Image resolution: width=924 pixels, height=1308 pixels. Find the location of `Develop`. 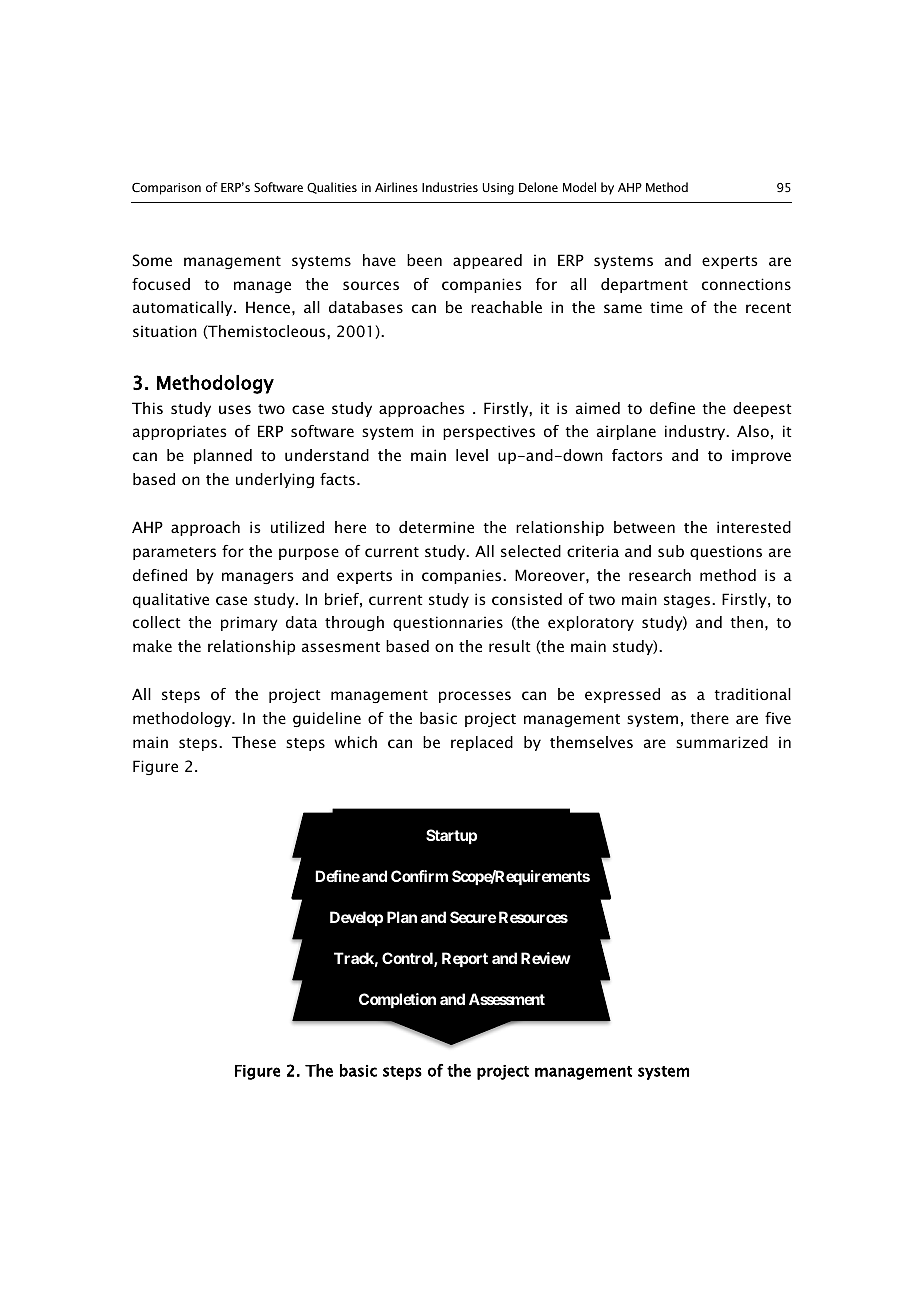

Develop is located at coordinates (356, 918).
